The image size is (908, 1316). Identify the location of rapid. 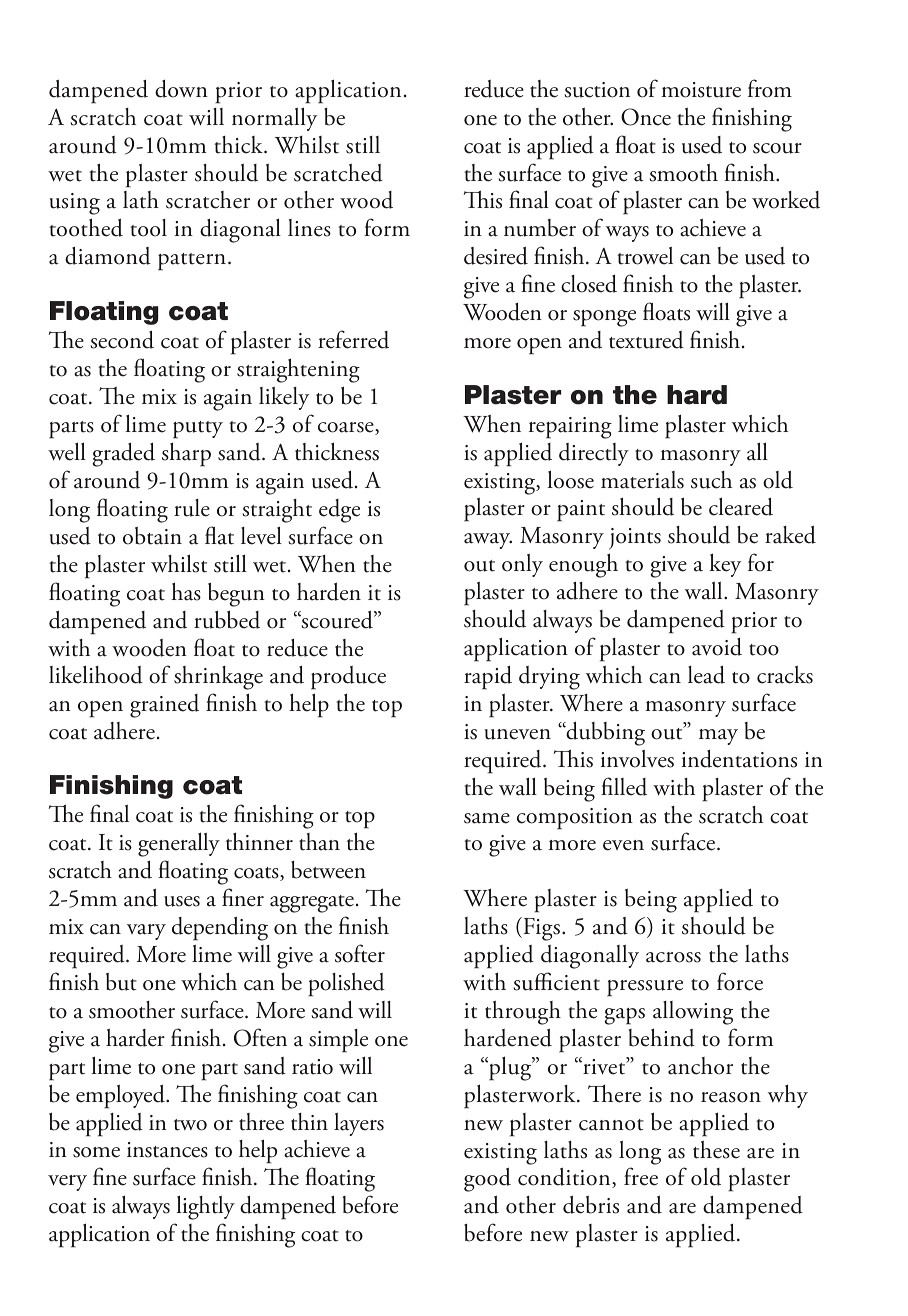
(488, 678).
